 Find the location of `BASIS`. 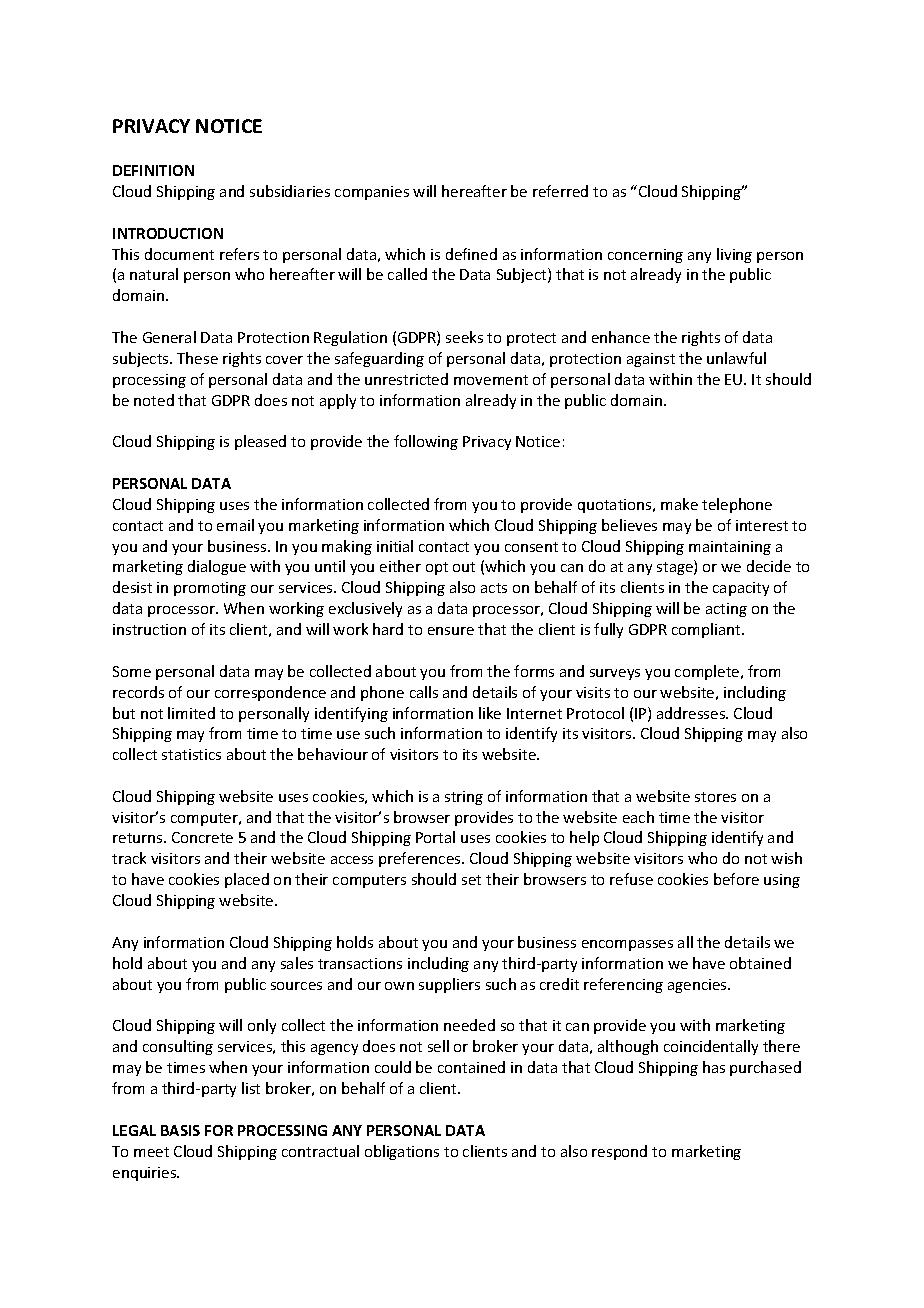

BASIS is located at coordinates (180, 1130).
